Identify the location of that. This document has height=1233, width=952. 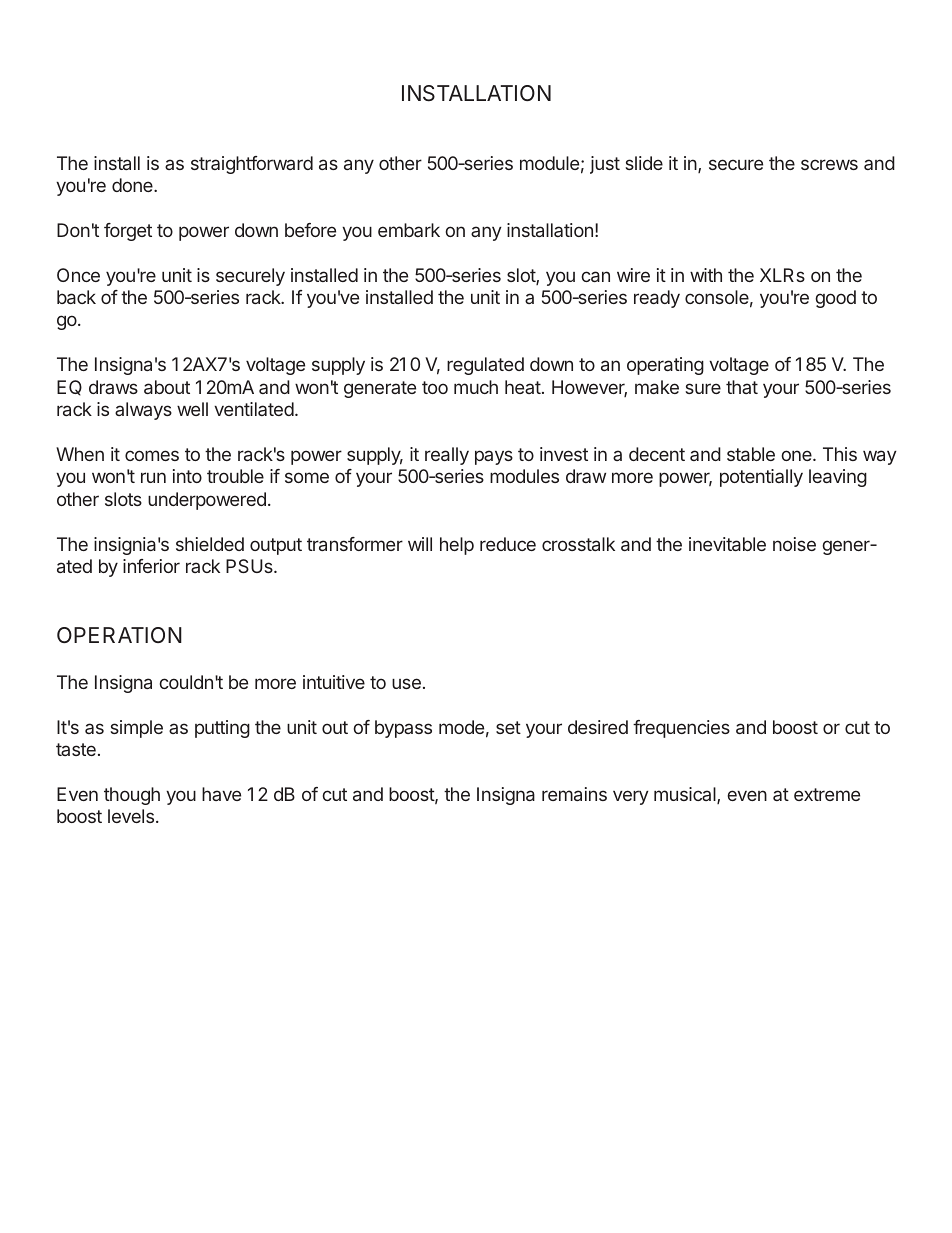
(742, 387).
